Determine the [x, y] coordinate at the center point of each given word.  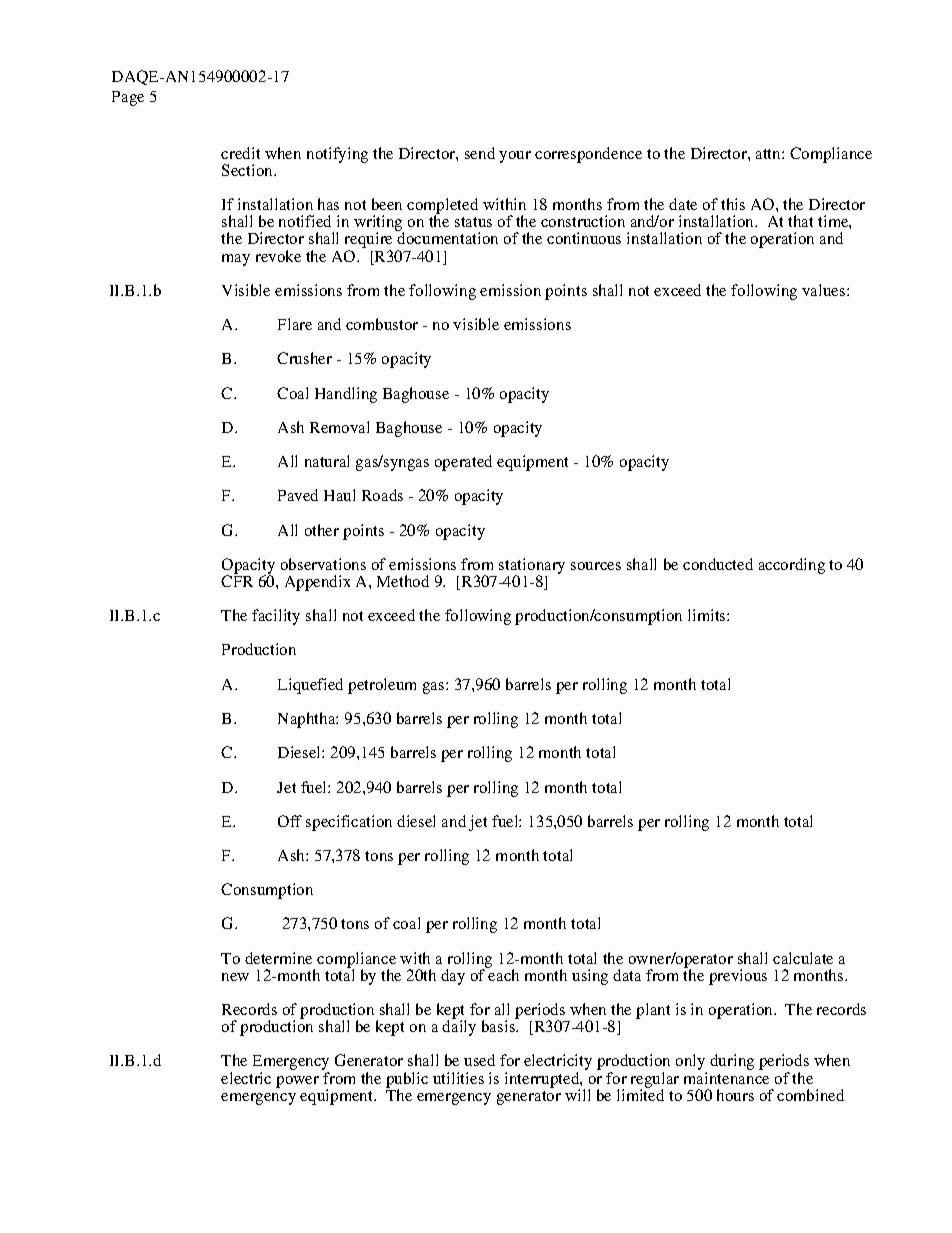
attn [769, 154]
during [732, 1062]
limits [708, 615]
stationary [532, 567]
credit [240, 153]
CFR [237, 580]
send [480, 153]
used [479, 1060]
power [297, 1082]
